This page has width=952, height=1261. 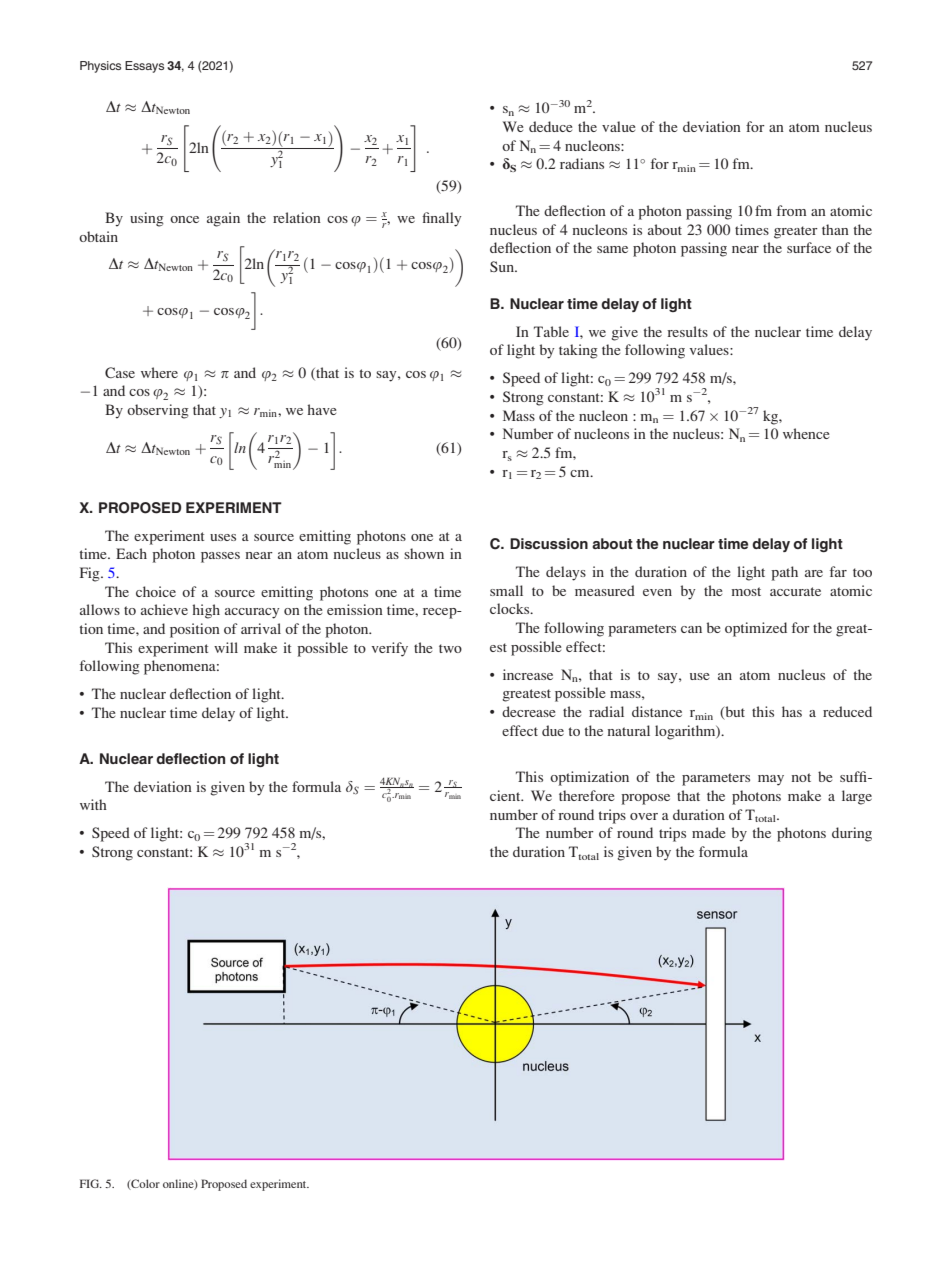 What do you see at coordinates (771, 780) in the page?
I see `may` at bounding box center [771, 780].
